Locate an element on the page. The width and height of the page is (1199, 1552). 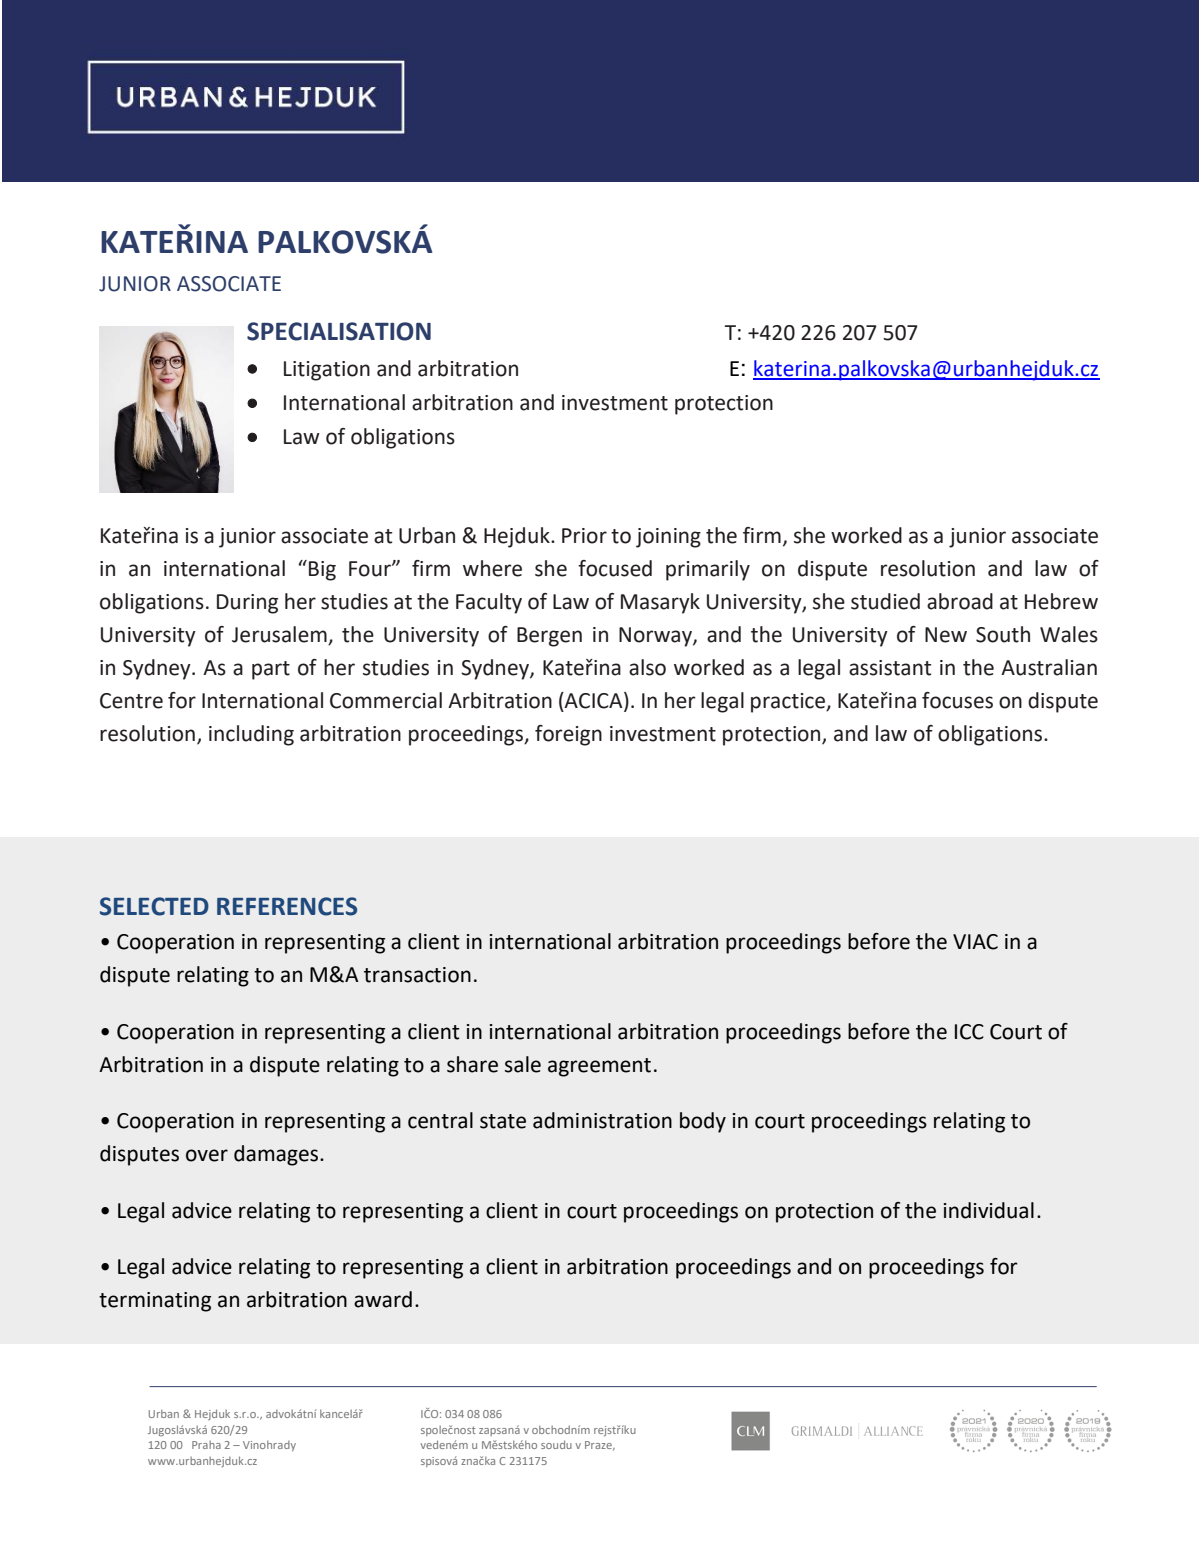
award is located at coordinates (383, 1299).
